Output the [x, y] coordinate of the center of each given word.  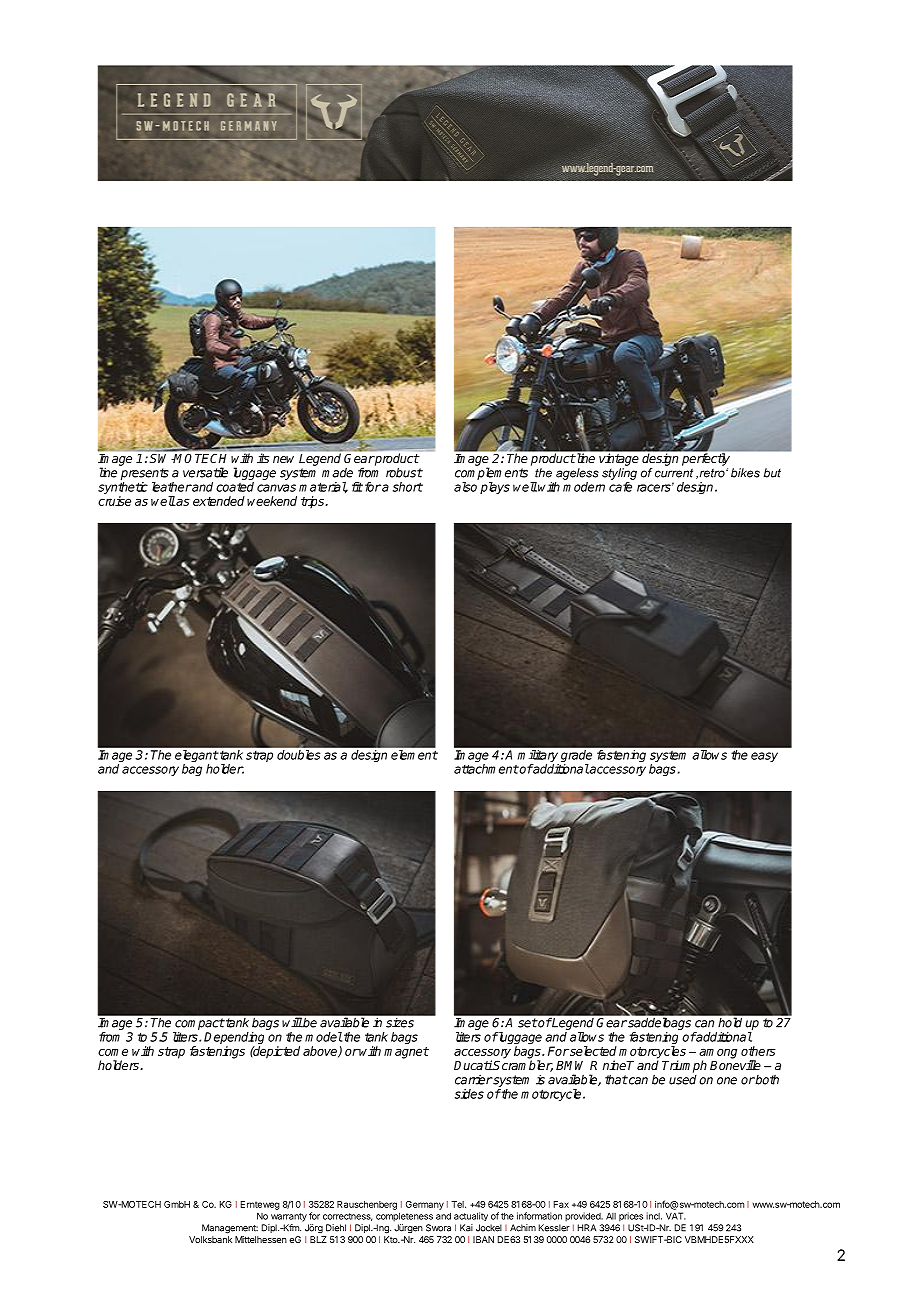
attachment [486, 769]
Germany [425, 1205]
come [113, 1052]
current [674, 473]
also [465, 487]
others [758, 1051]
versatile [205, 472]
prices [631, 1217]
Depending [234, 1039]
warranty [289, 1217]
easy [764, 757]
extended [219, 501]
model [323, 1037]
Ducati [473, 1065]
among [718, 1054]
